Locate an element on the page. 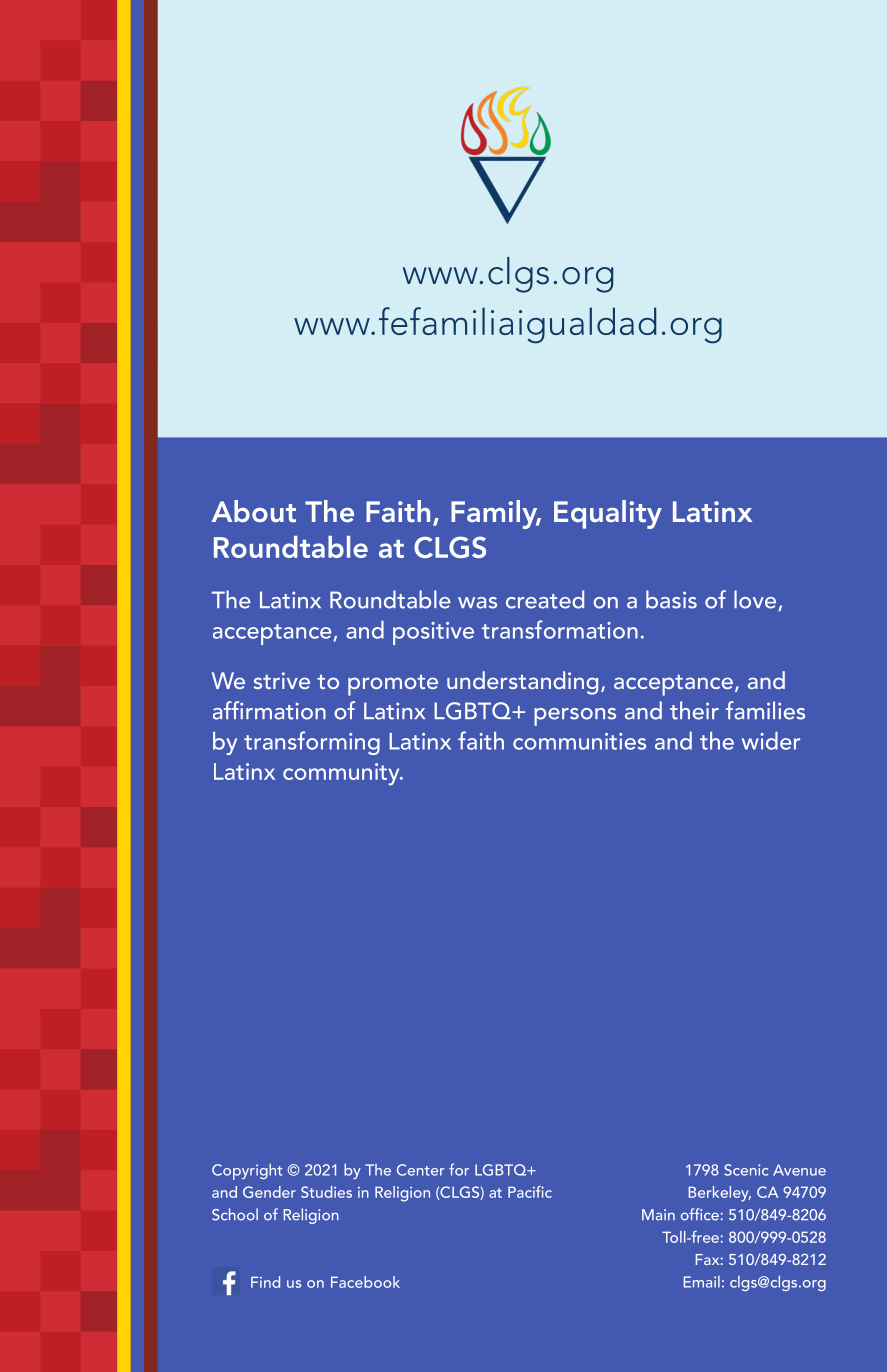  Center is located at coordinates (420, 1170).
